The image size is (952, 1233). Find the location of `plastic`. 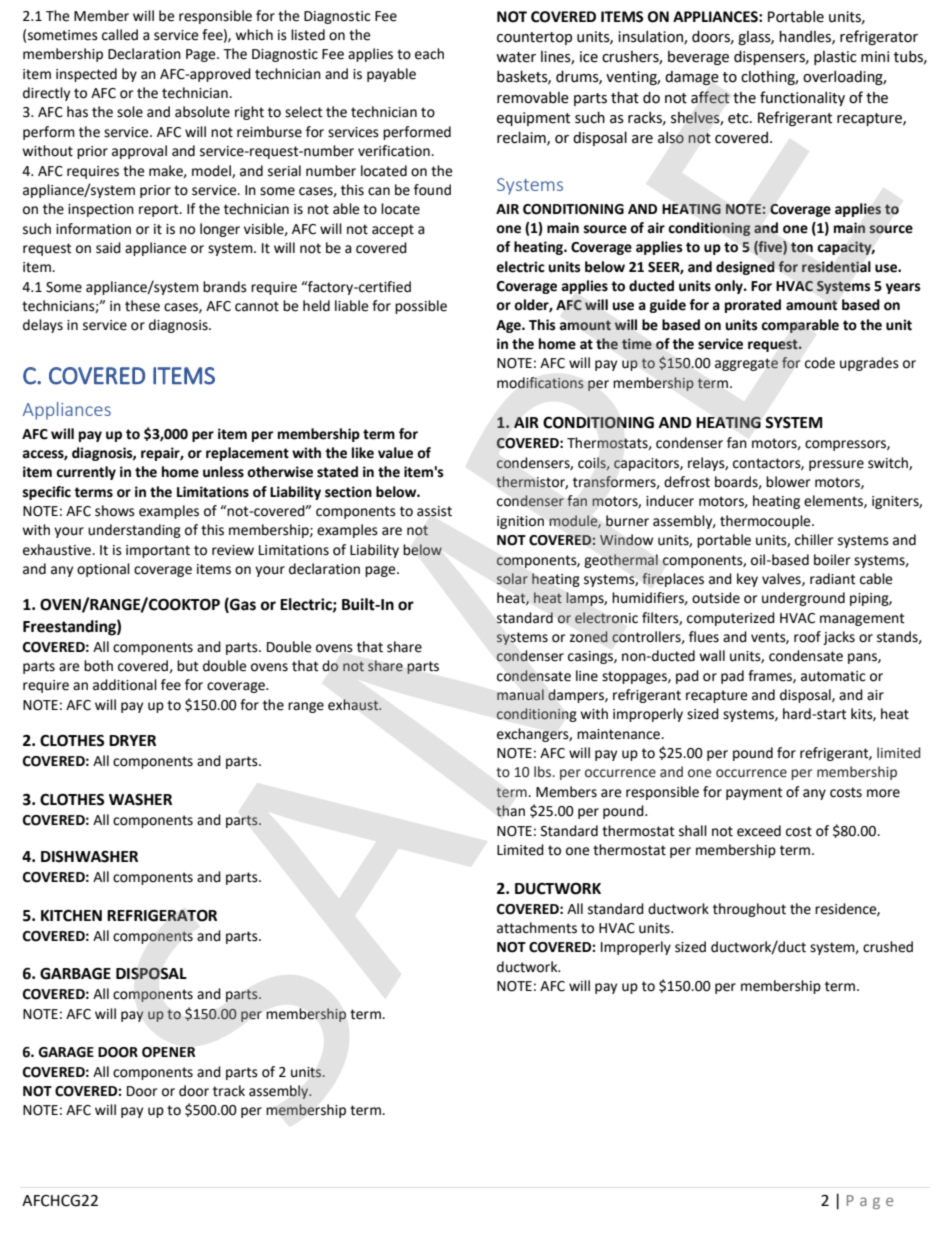

plastic is located at coordinates (835, 58).
